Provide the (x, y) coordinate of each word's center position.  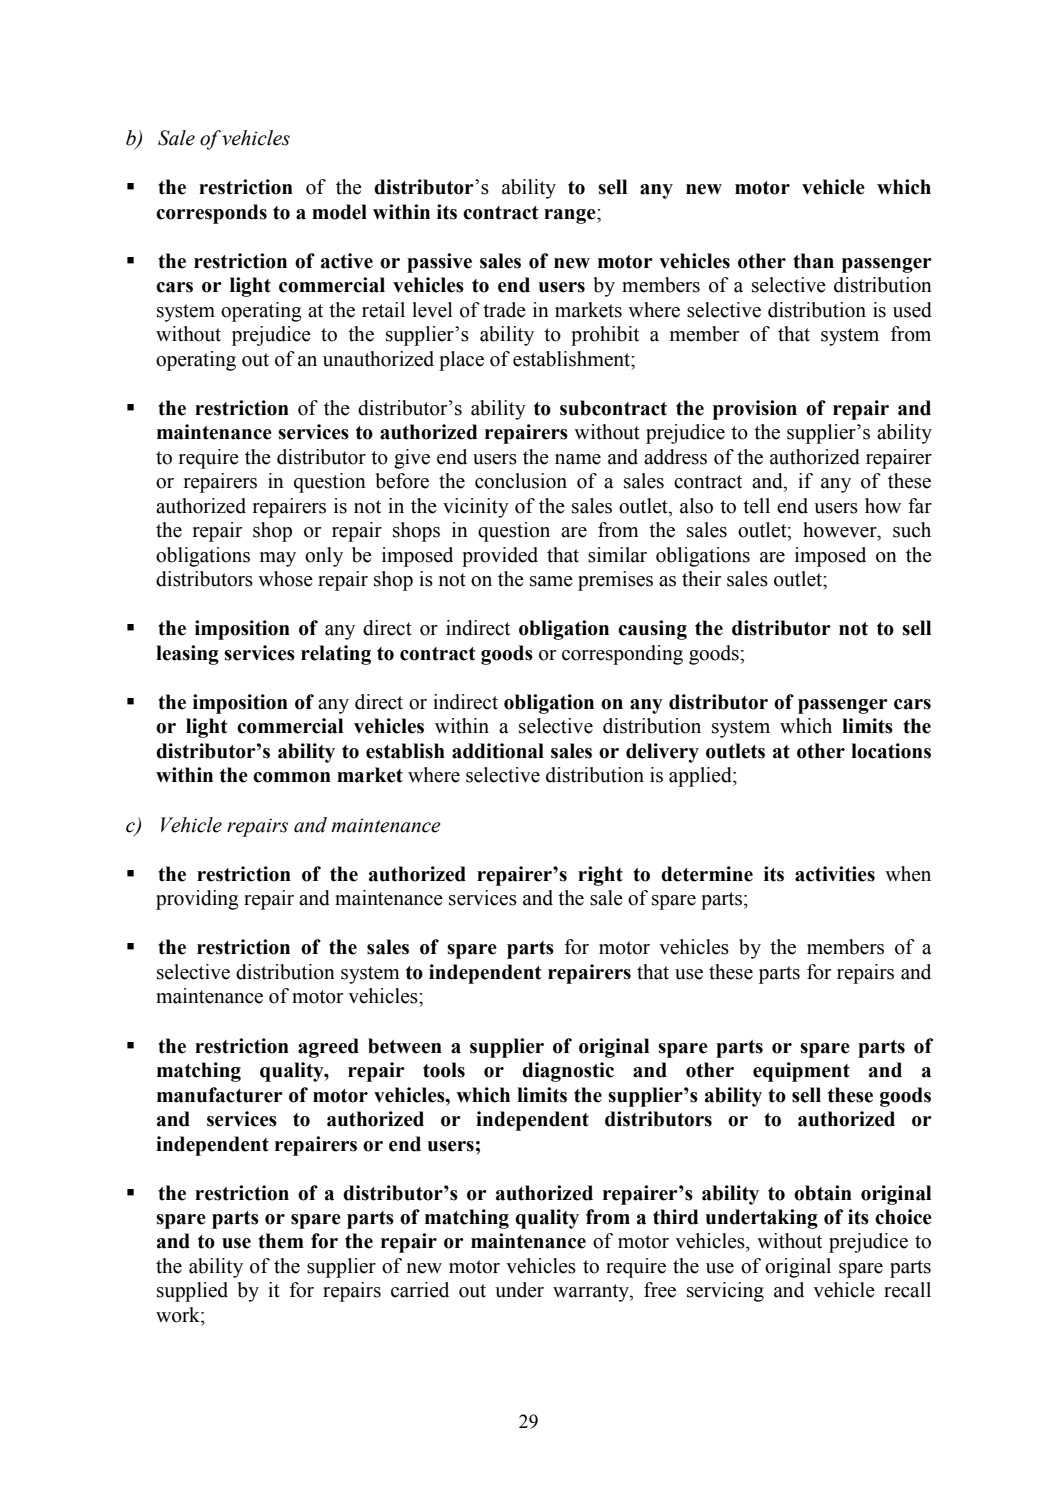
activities (835, 874)
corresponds (211, 214)
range (571, 216)
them (281, 1241)
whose (285, 579)
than (813, 261)
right (600, 876)
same (551, 581)
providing (197, 900)
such (912, 530)
